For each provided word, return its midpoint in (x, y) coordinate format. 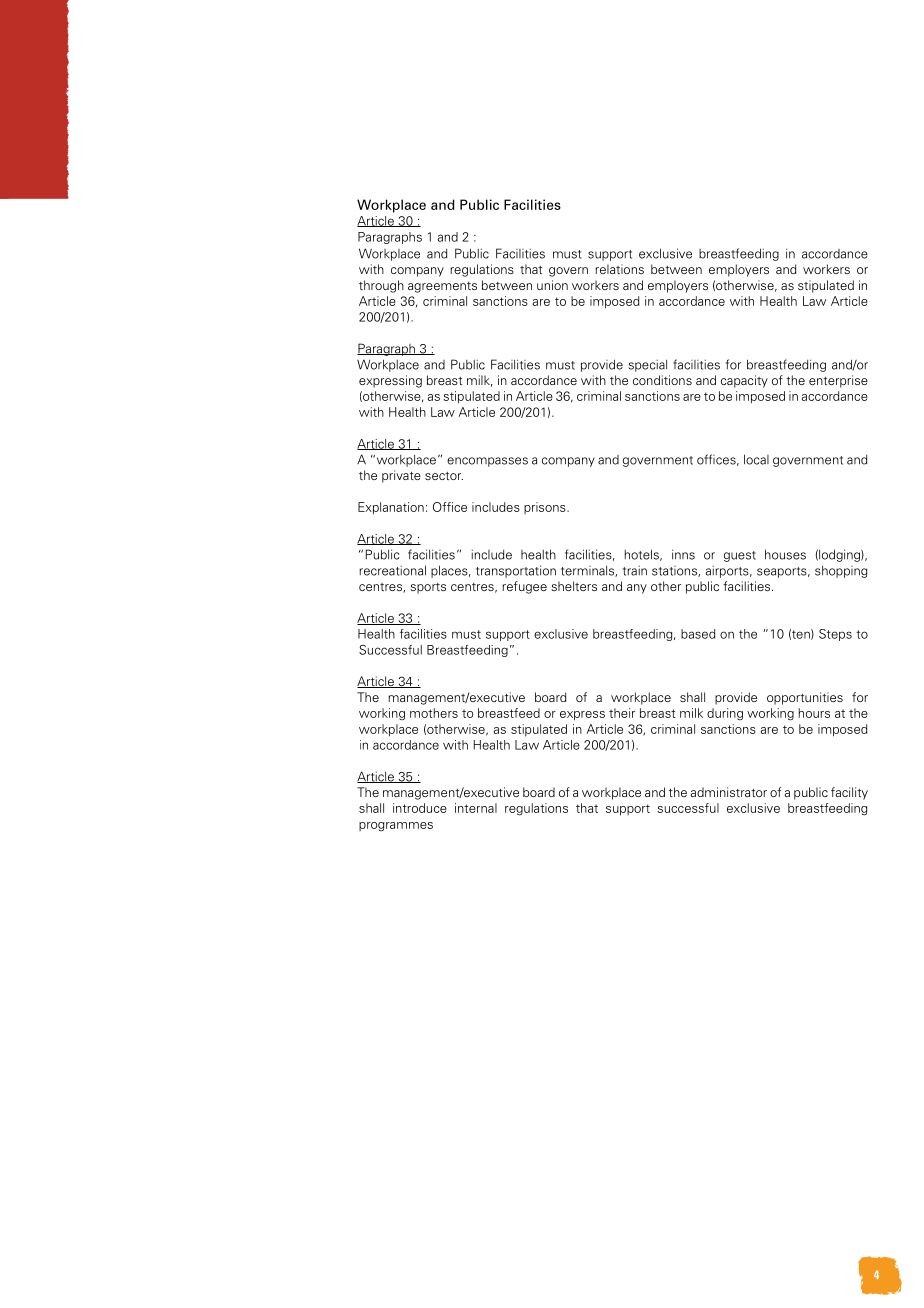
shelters (574, 586)
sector (444, 476)
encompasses (487, 462)
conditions (662, 380)
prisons (546, 508)
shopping (841, 571)
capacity (744, 381)
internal (476, 808)
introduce (420, 808)
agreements (442, 287)
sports (428, 588)
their (622, 713)
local (756, 459)
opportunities (805, 698)
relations (619, 269)
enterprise (838, 381)
